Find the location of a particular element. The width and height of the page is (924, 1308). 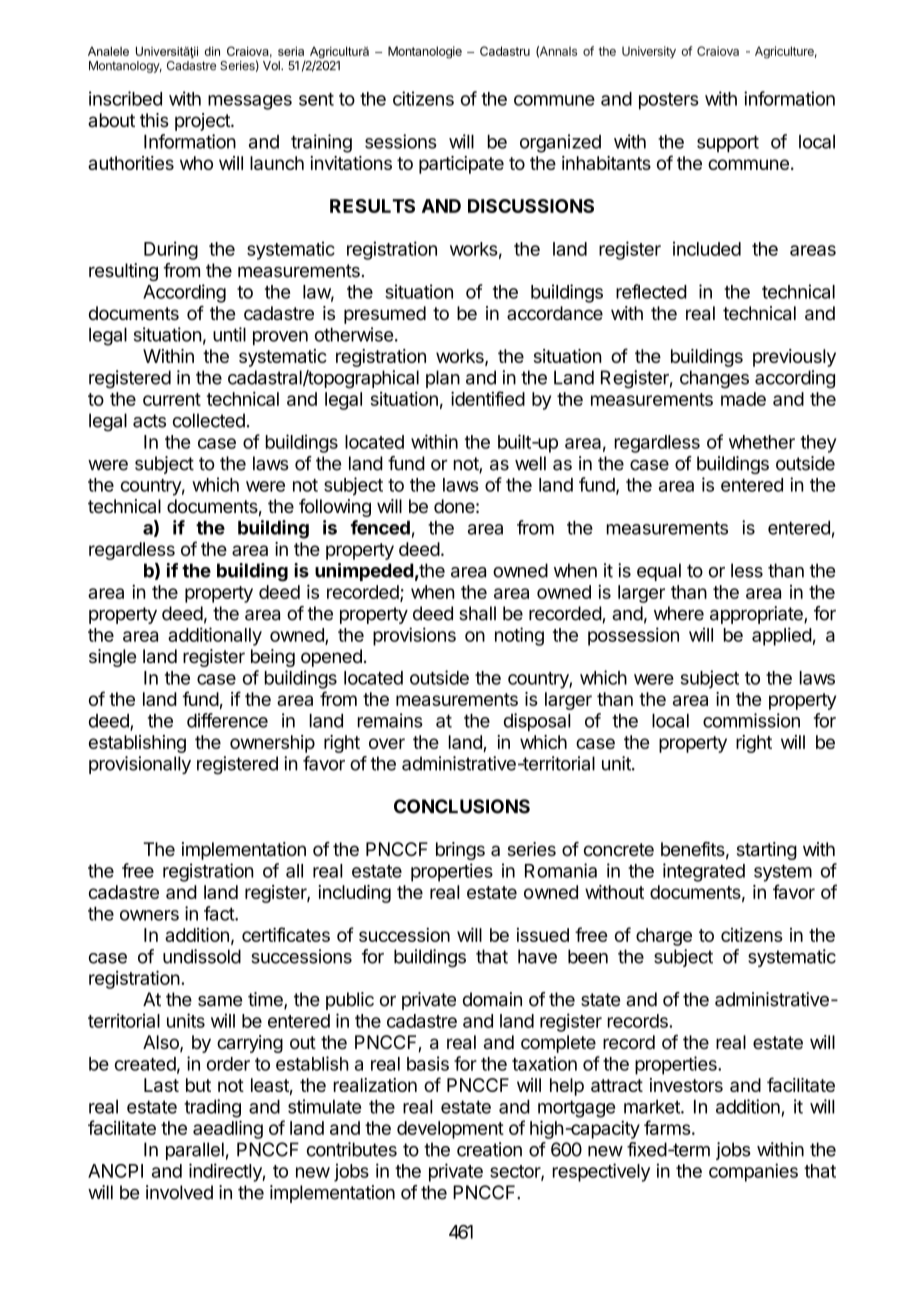

brings is located at coordinates (460, 851).
